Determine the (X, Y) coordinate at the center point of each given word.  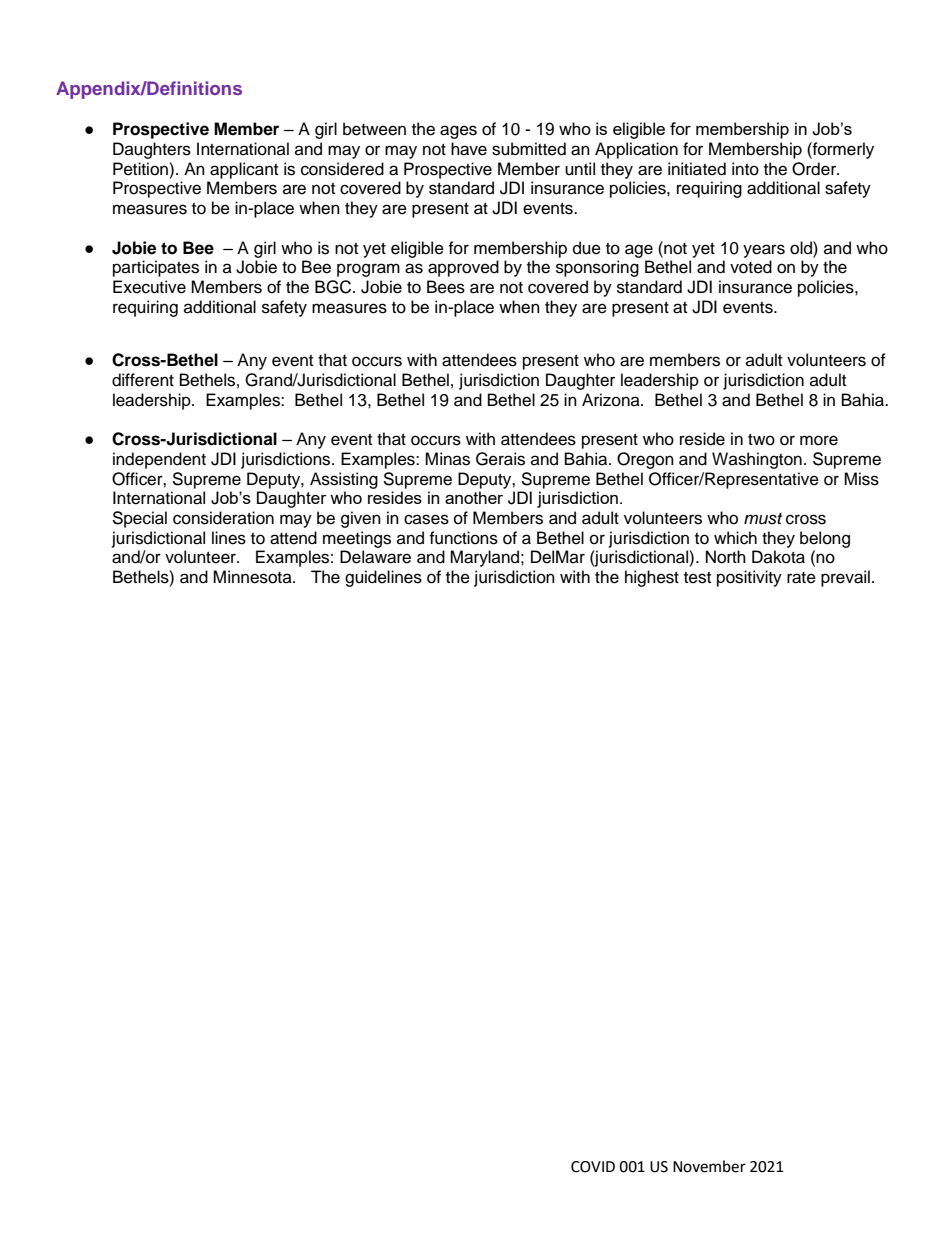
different (143, 380)
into (745, 169)
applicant (244, 170)
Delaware (375, 557)
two (761, 440)
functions (463, 538)
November (709, 1166)
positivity (749, 578)
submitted (529, 149)
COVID (593, 1167)
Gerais (500, 459)
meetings (357, 539)
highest (652, 578)
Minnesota (253, 577)
